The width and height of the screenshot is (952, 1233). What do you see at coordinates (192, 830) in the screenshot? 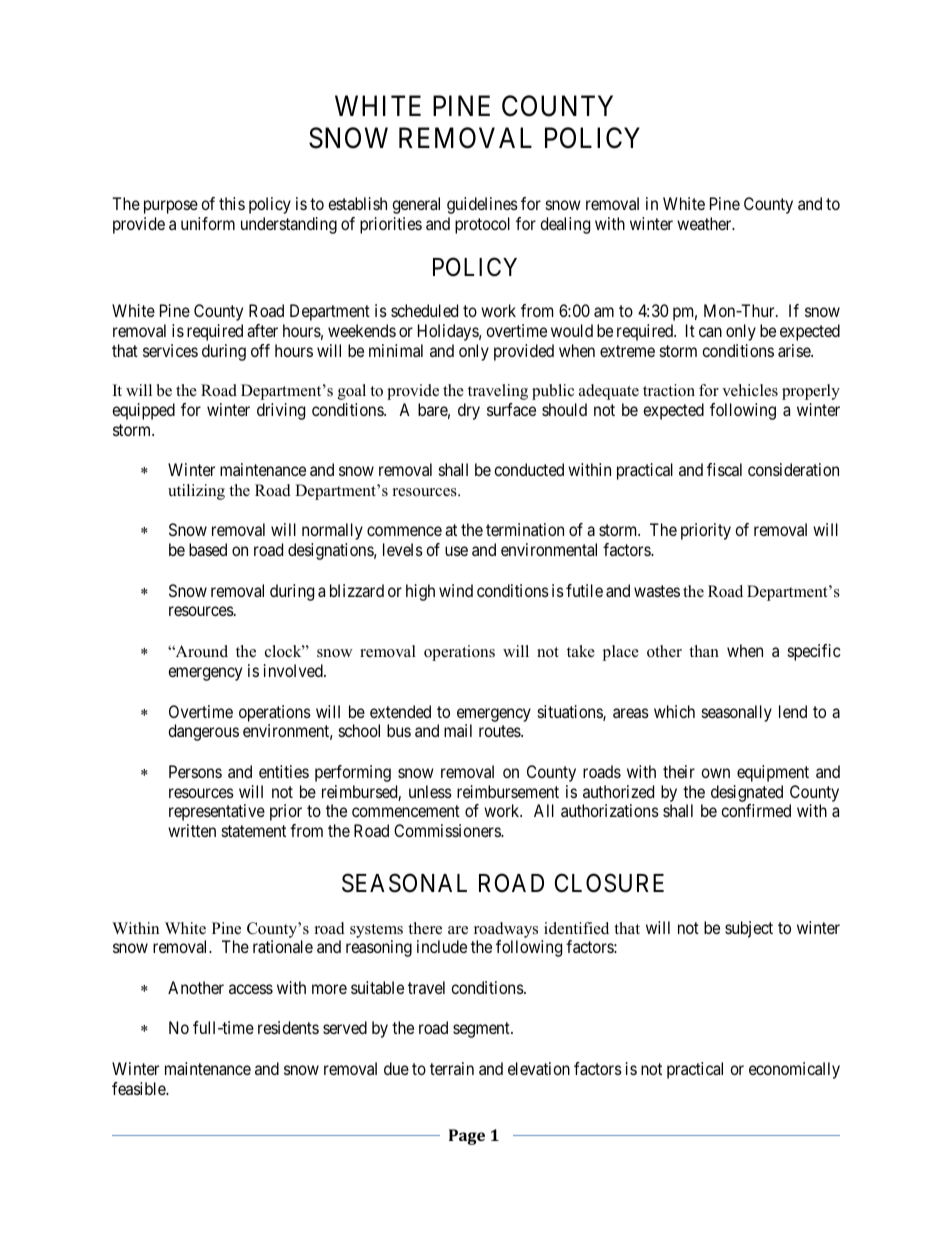
I see `written` at bounding box center [192, 830].
